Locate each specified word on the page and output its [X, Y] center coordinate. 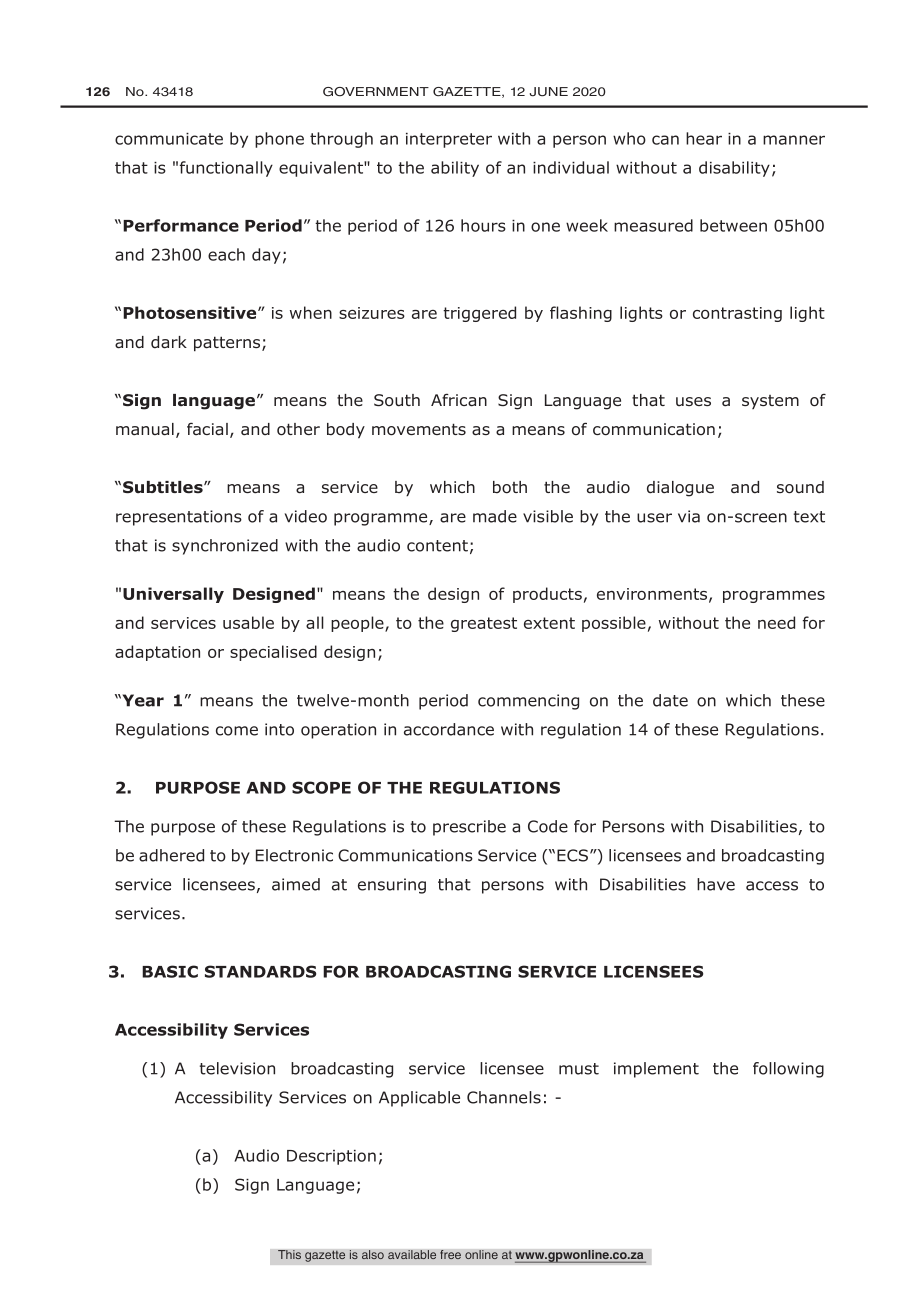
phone [279, 140]
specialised [273, 653]
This [289, 1255]
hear [704, 138]
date [670, 700]
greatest [484, 624]
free [450, 1255]
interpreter [449, 140]
